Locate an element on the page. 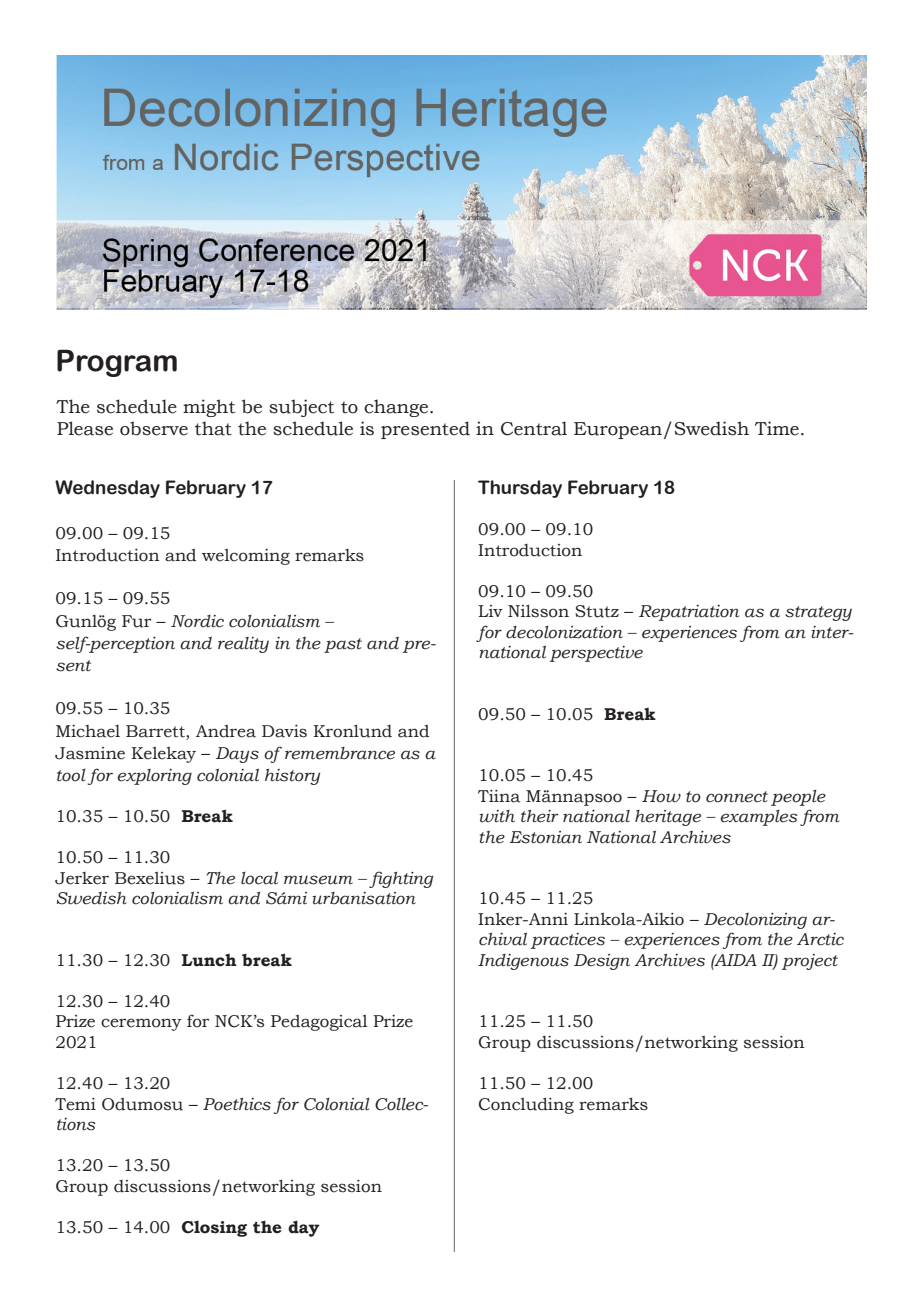 The height and width of the page is (1308, 924). change is located at coordinates (397, 408).
